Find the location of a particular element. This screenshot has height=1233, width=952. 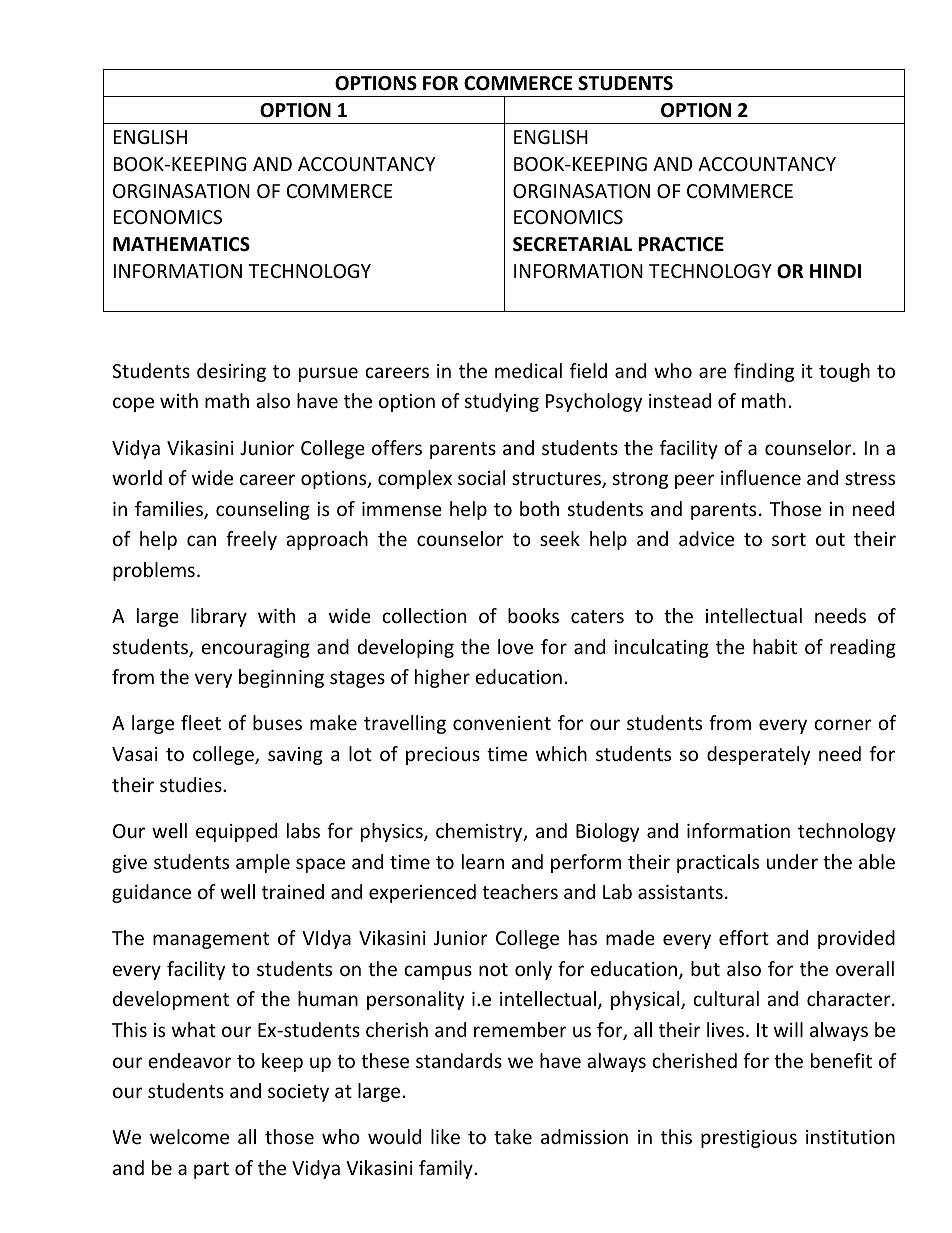

take is located at coordinates (513, 1136).
